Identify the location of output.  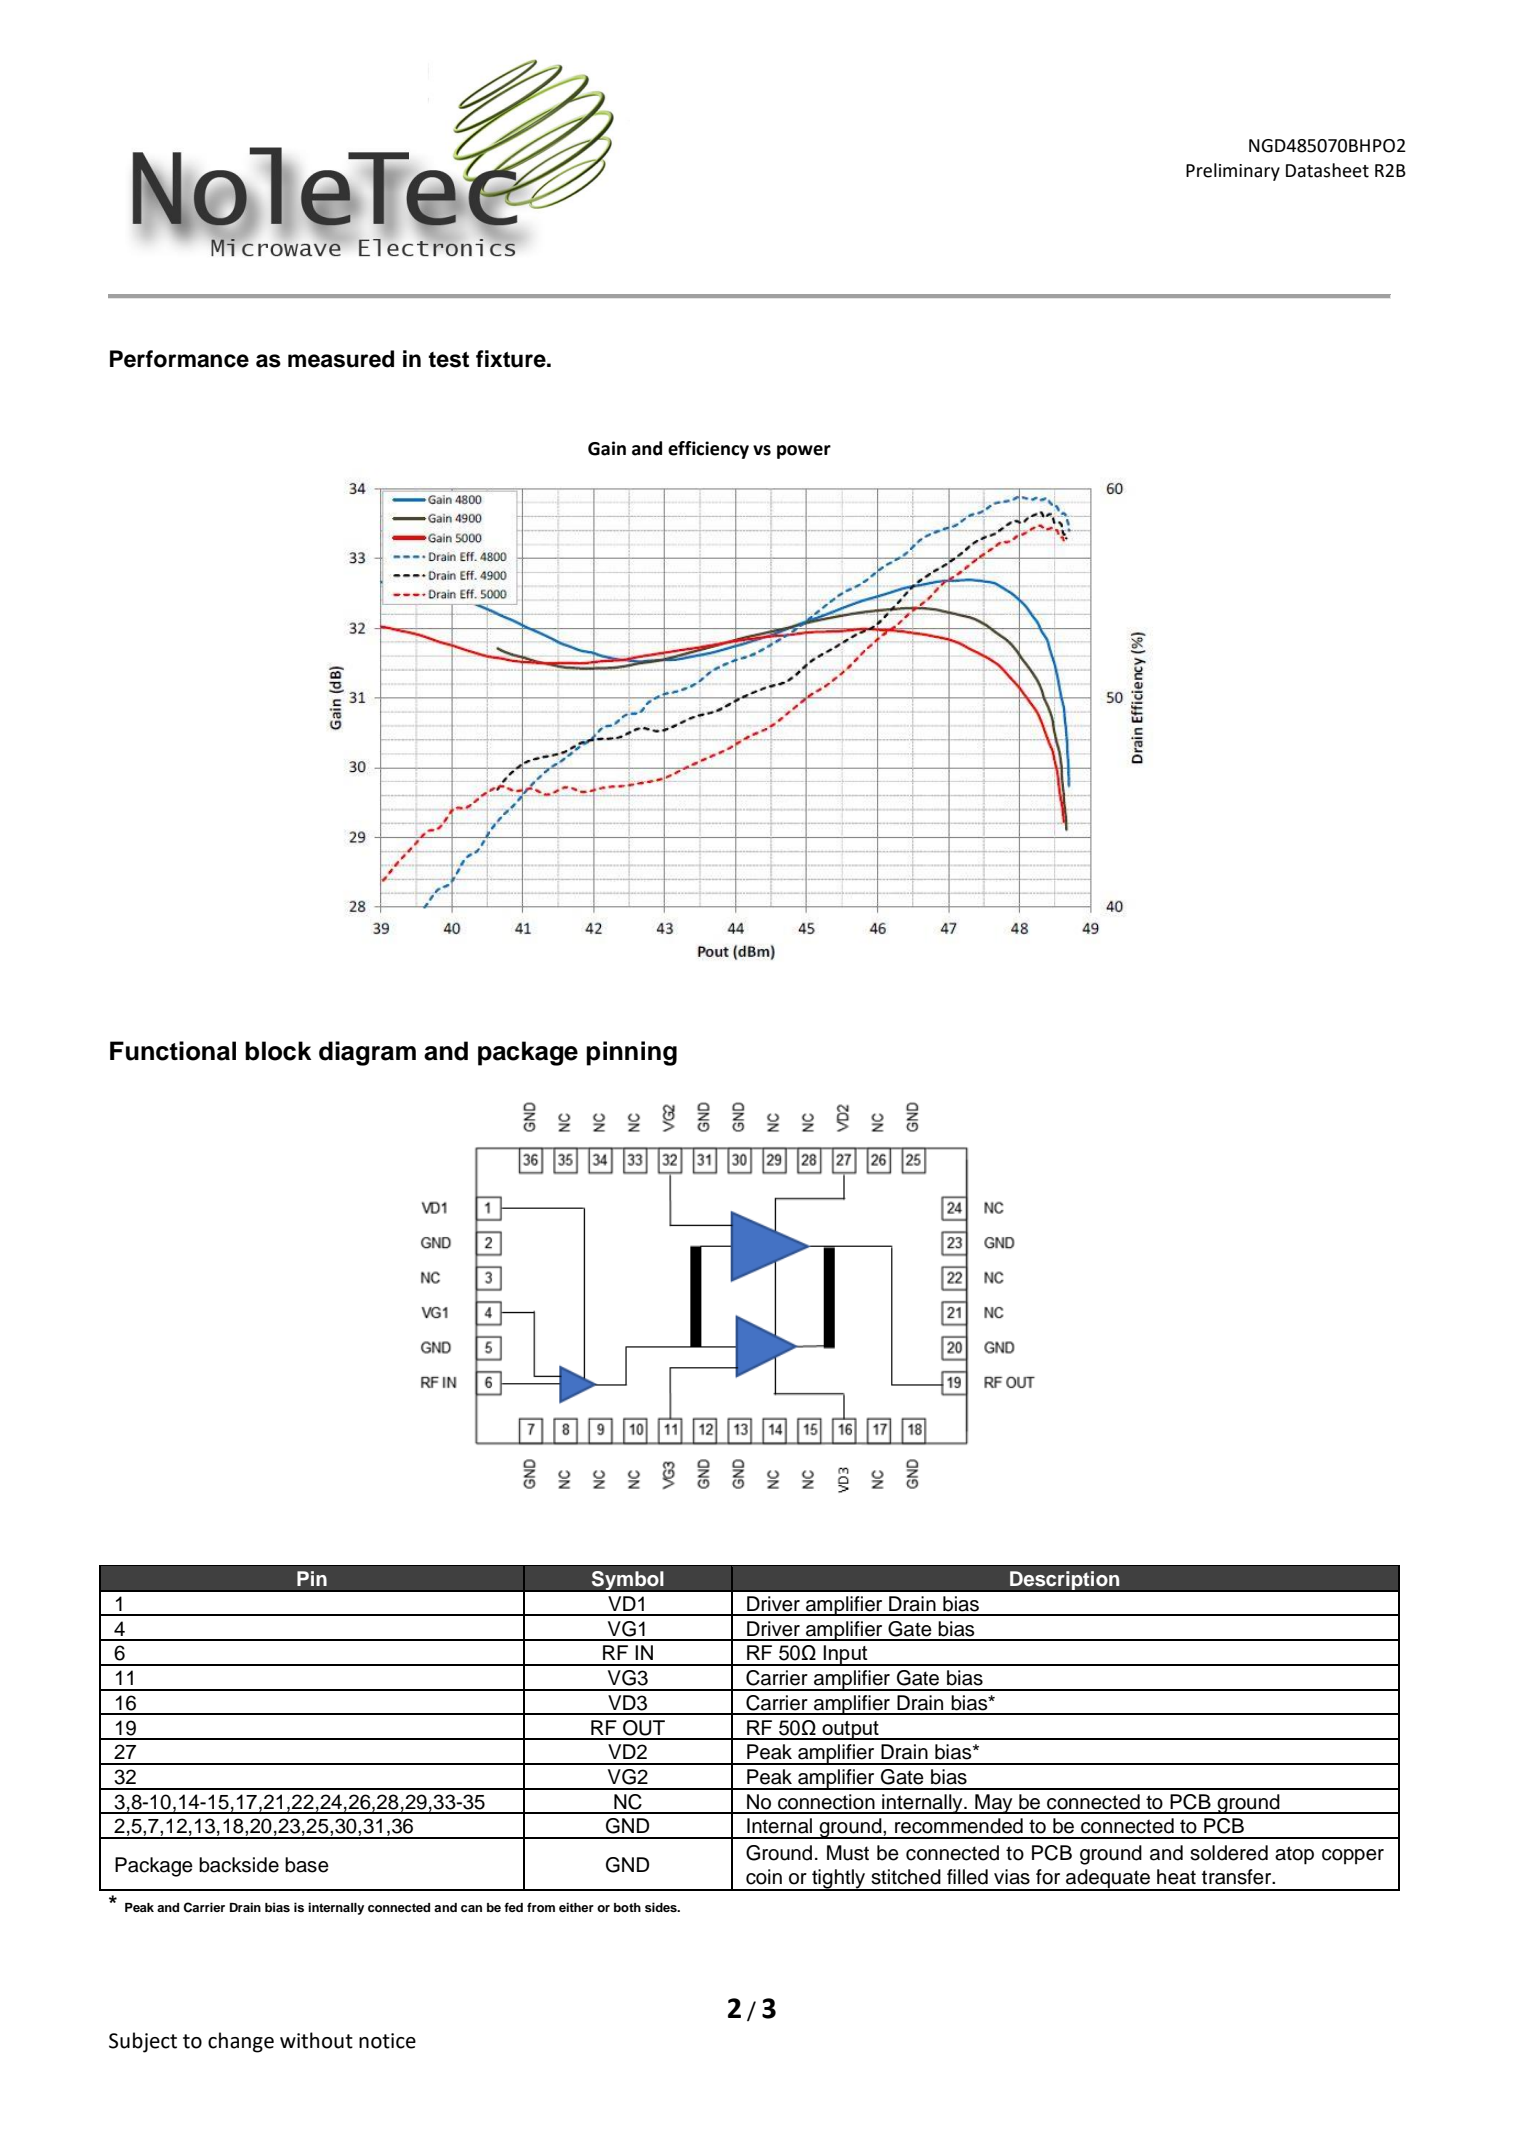
(850, 1730).
